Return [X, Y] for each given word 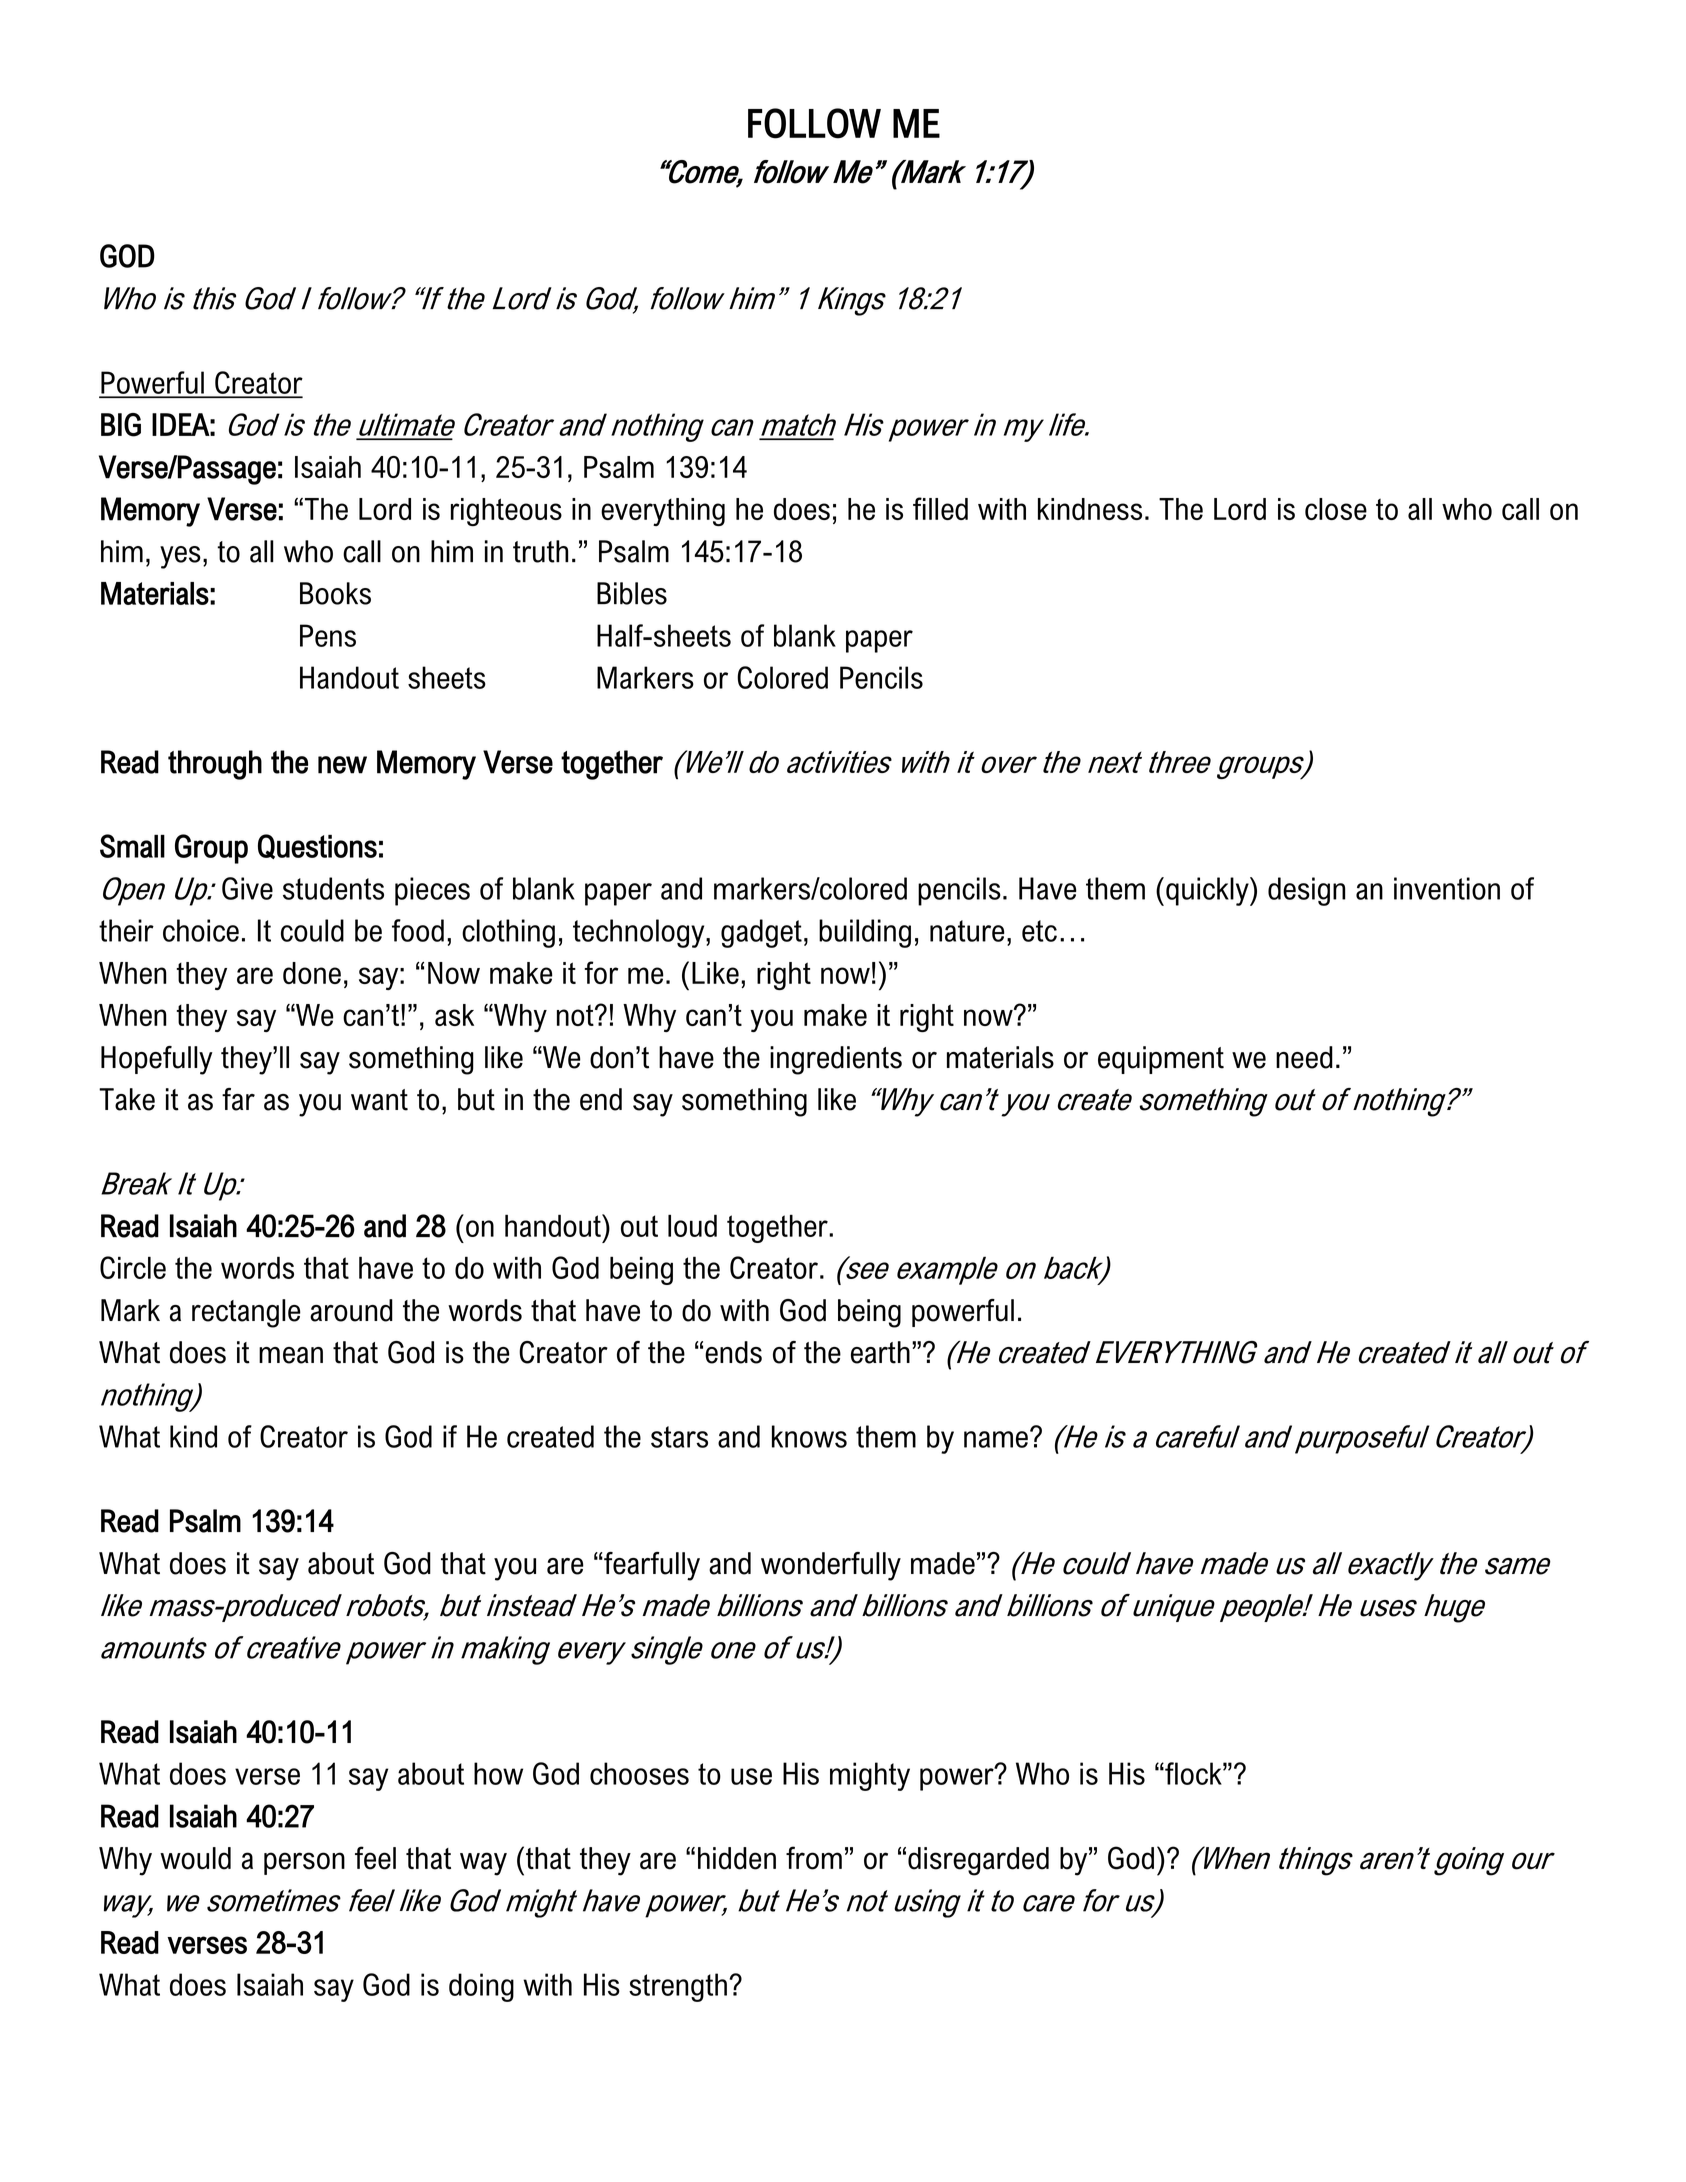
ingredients [836, 1060]
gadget [761, 933]
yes [180, 557]
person [304, 1863]
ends [733, 1352]
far [238, 1099]
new [342, 765]
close [1336, 509]
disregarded [978, 1861]
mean [291, 1355]
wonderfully [831, 1566]
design [1307, 891]
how [498, 1773]
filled [940, 508]
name [996, 1439]
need [1304, 1057]
